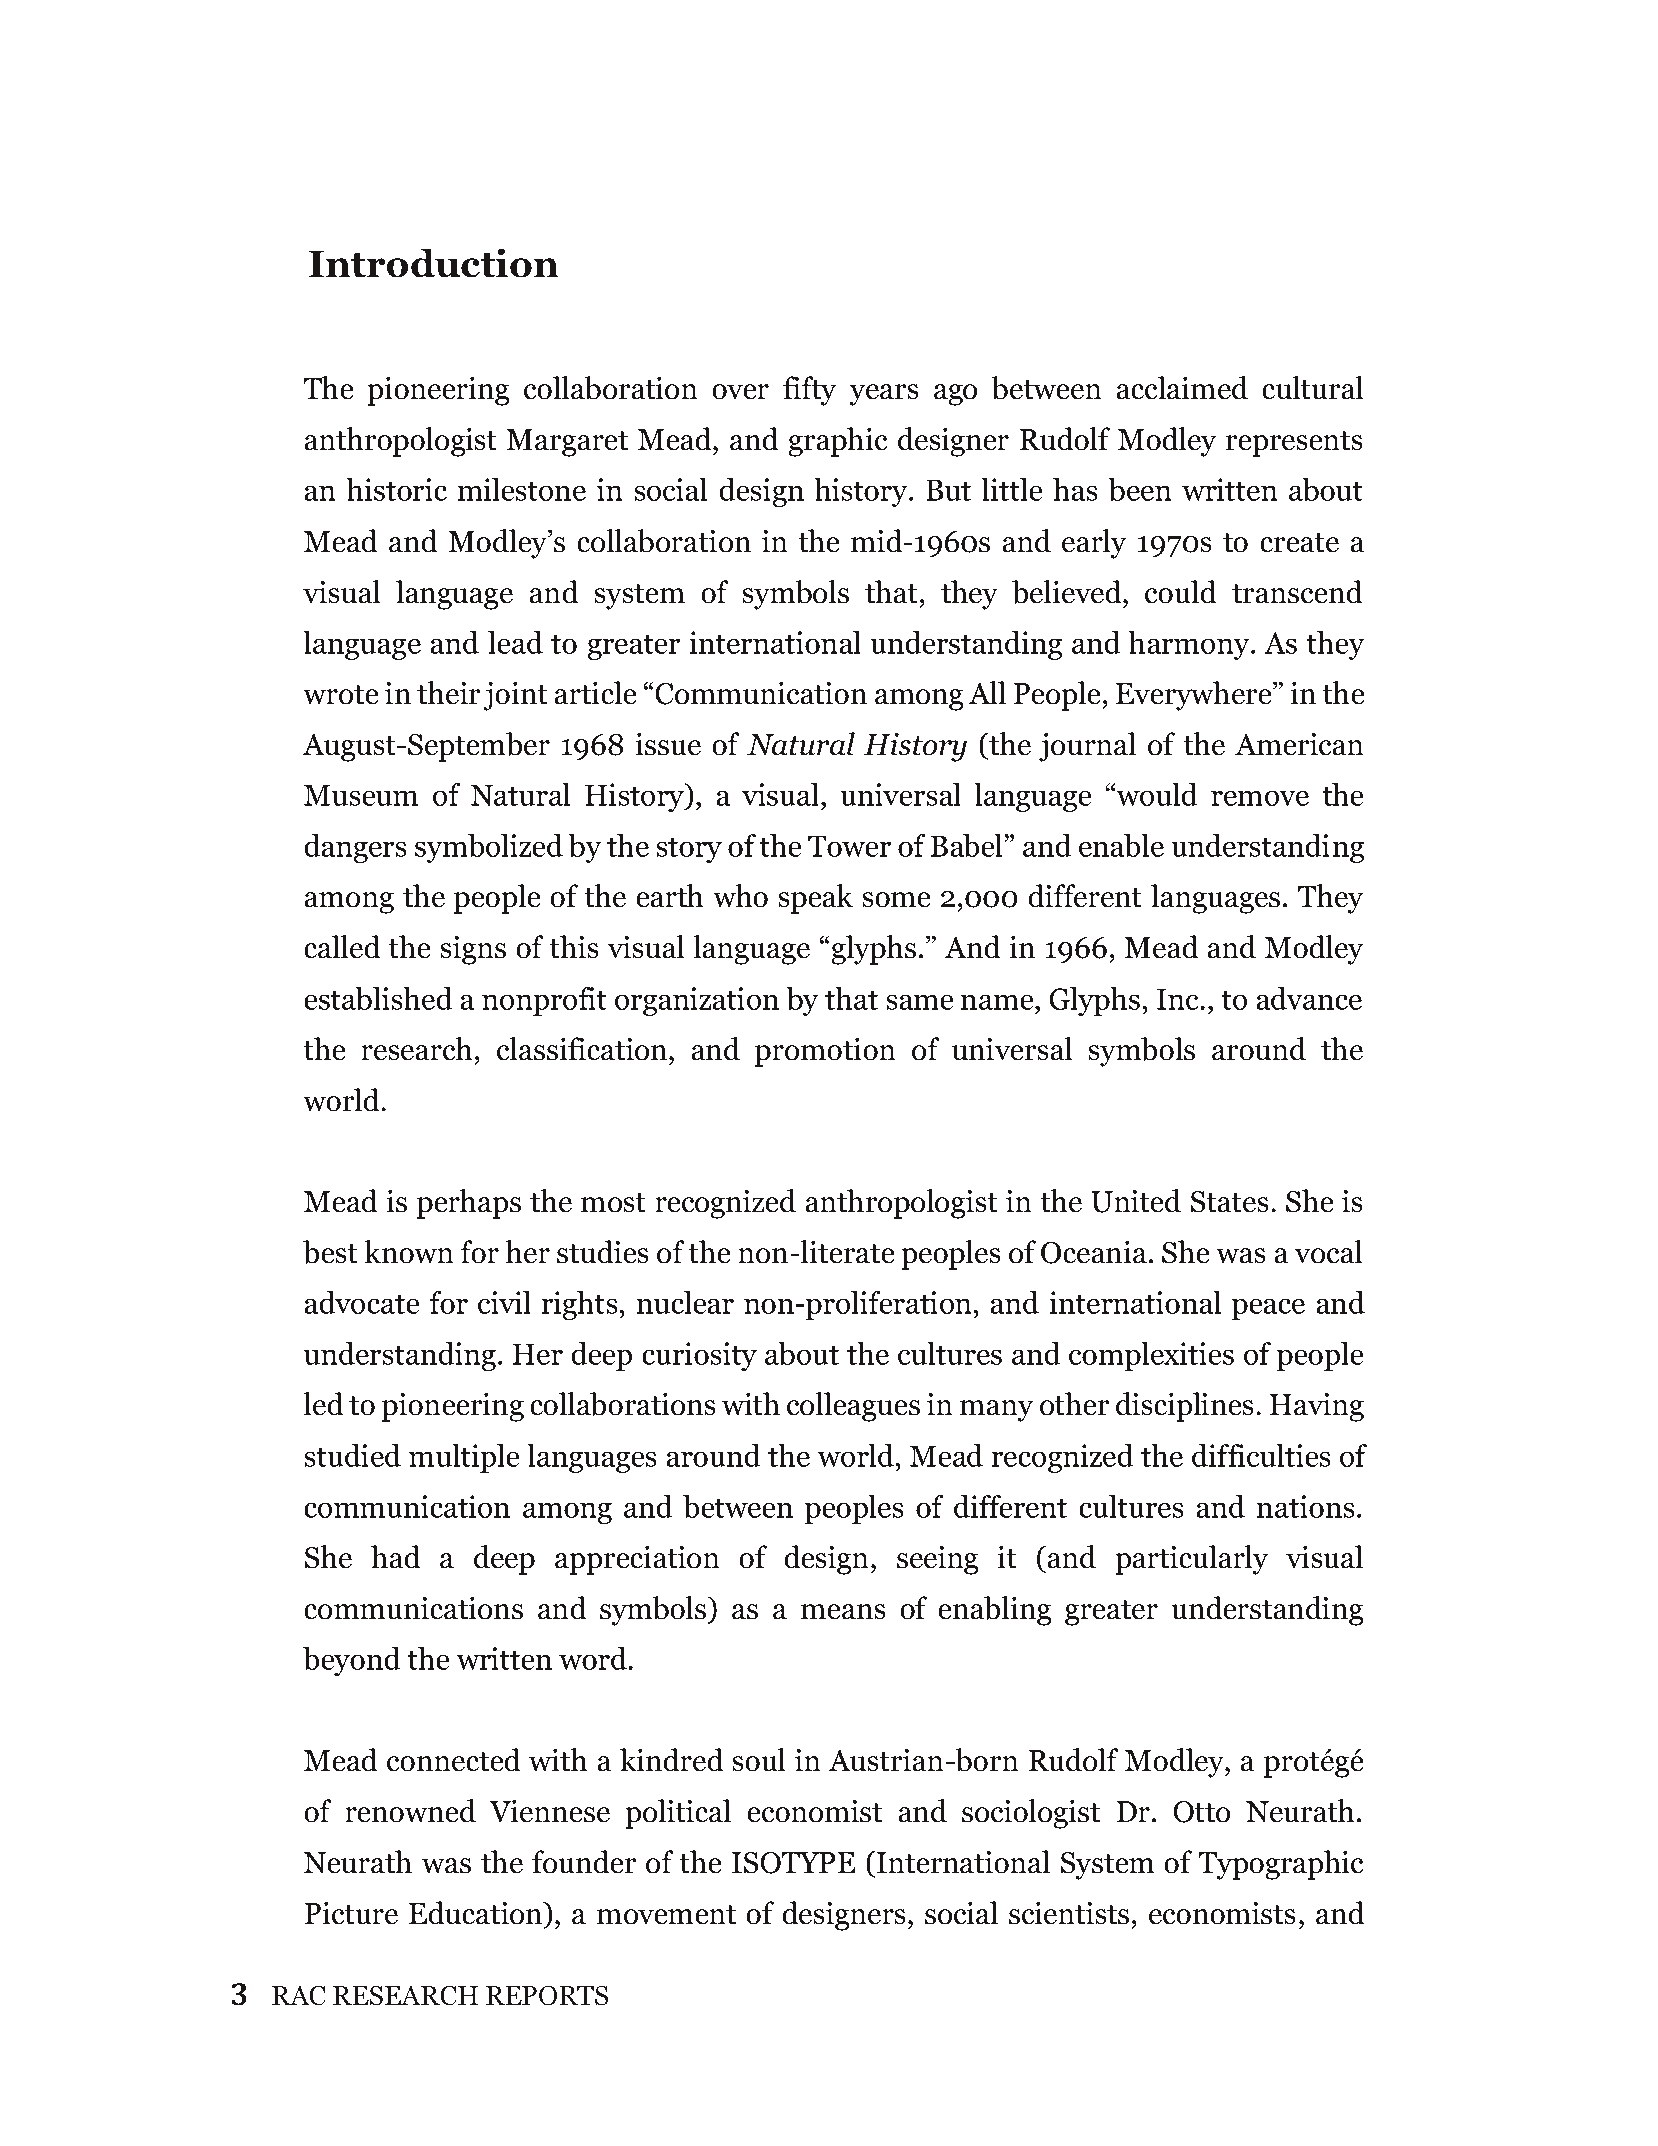 Image resolution: width=1658 pixels, height=2146 pixels. I want to click on fifty, so click(809, 391).
